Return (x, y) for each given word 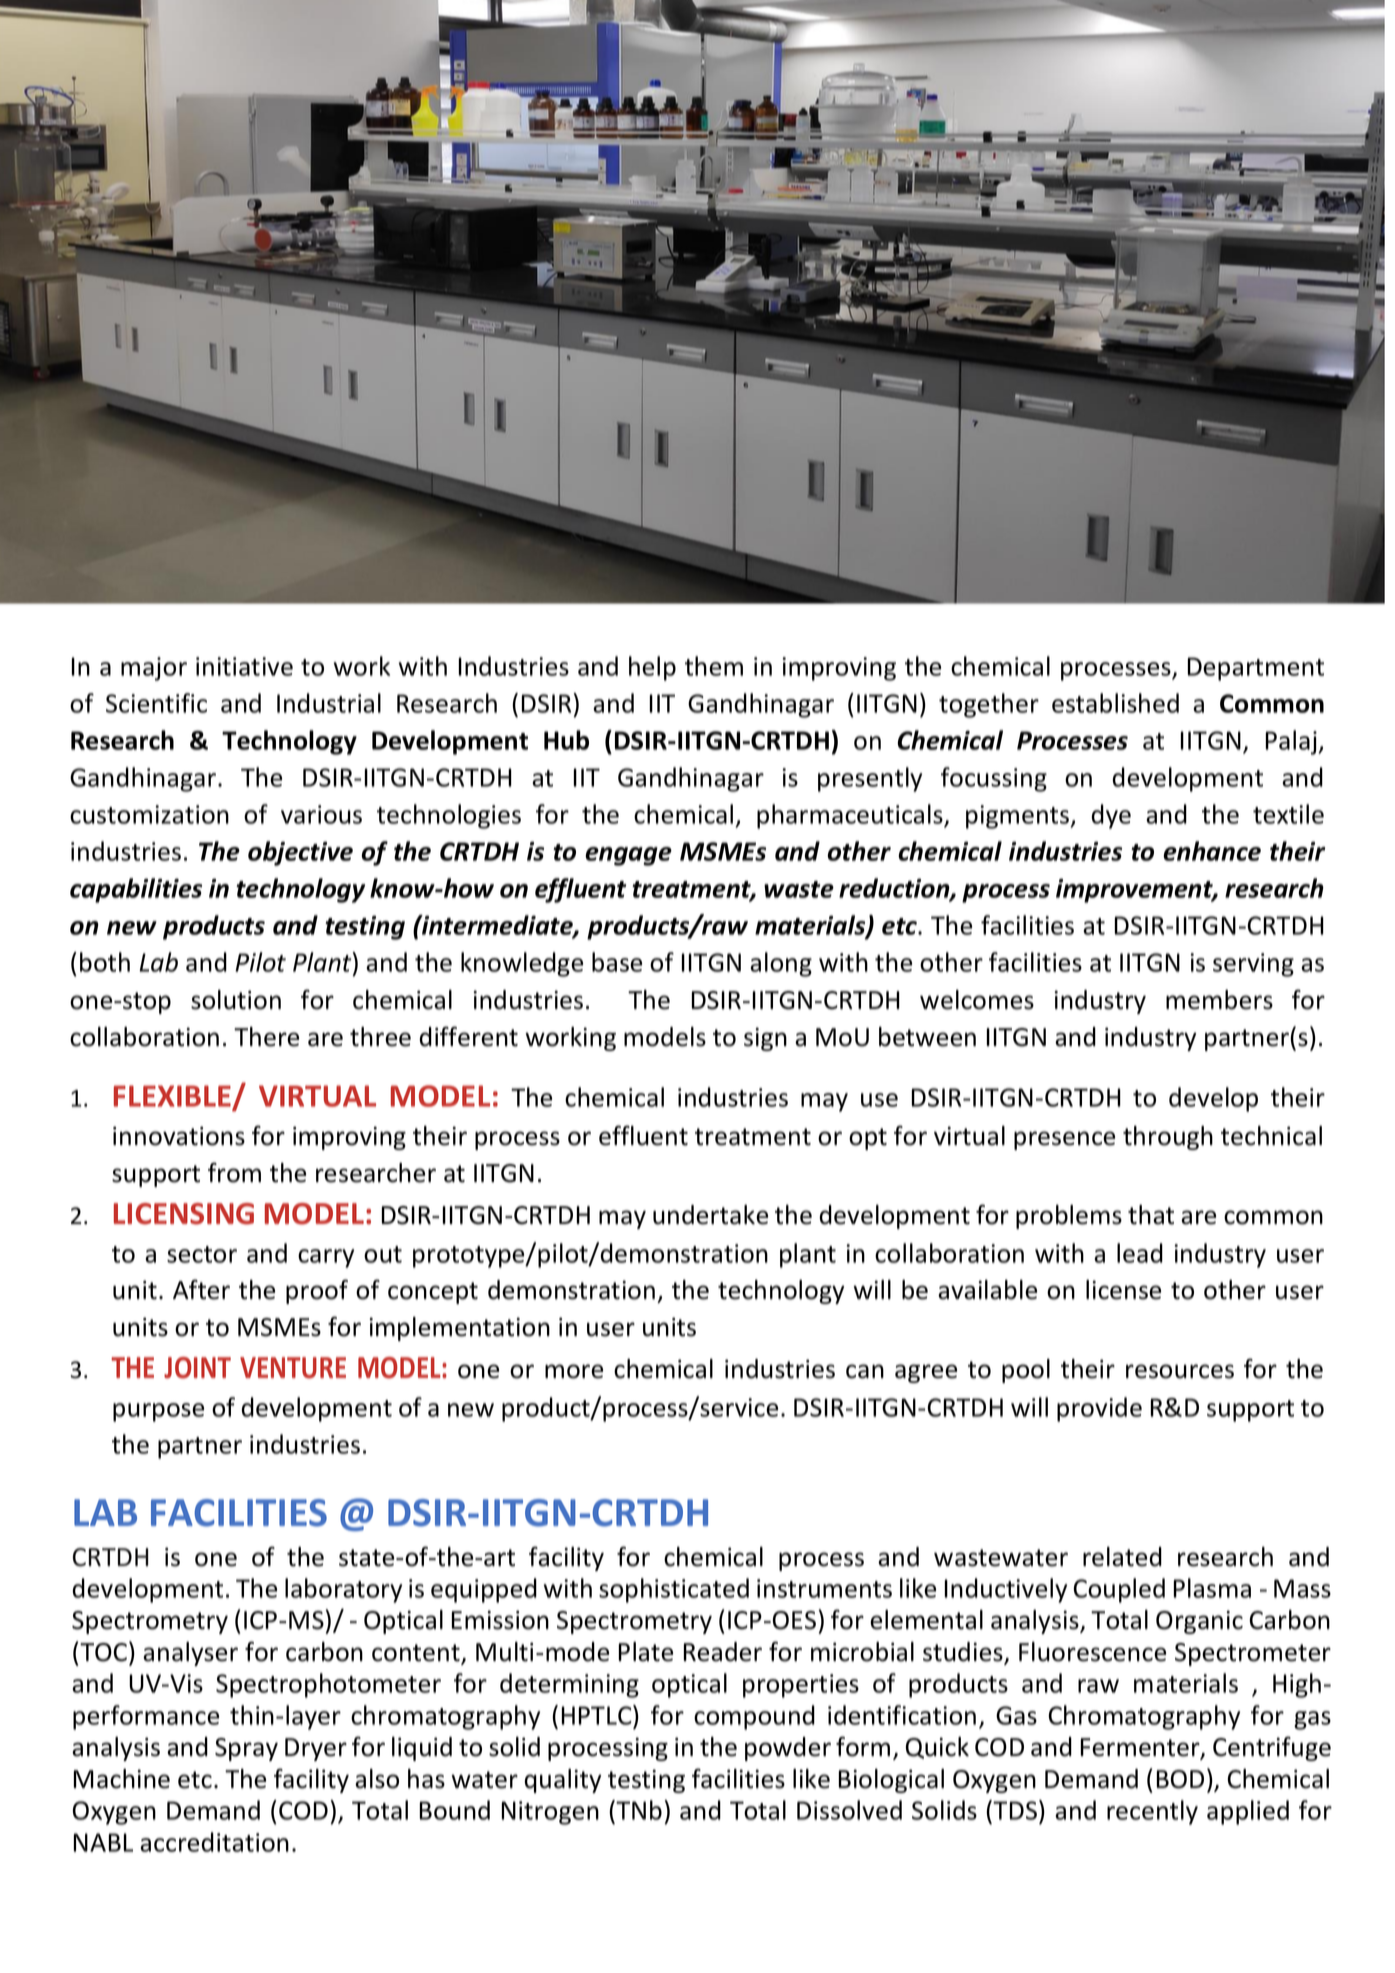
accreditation (214, 1842)
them (714, 666)
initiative (244, 666)
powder (788, 1749)
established (1115, 703)
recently (1152, 1812)
